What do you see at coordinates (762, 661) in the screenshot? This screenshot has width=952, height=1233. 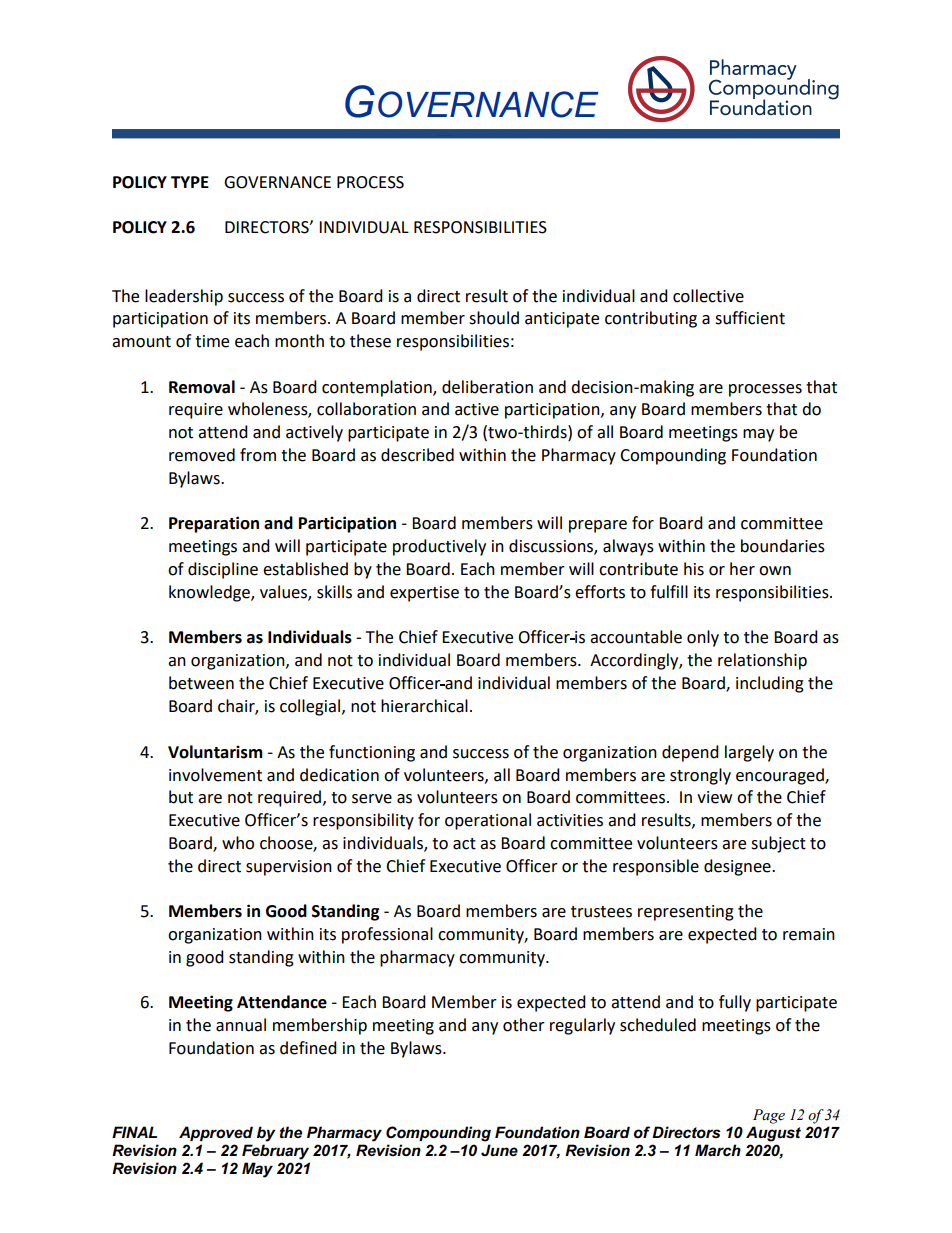 I see `relationship` at bounding box center [762, 661].
